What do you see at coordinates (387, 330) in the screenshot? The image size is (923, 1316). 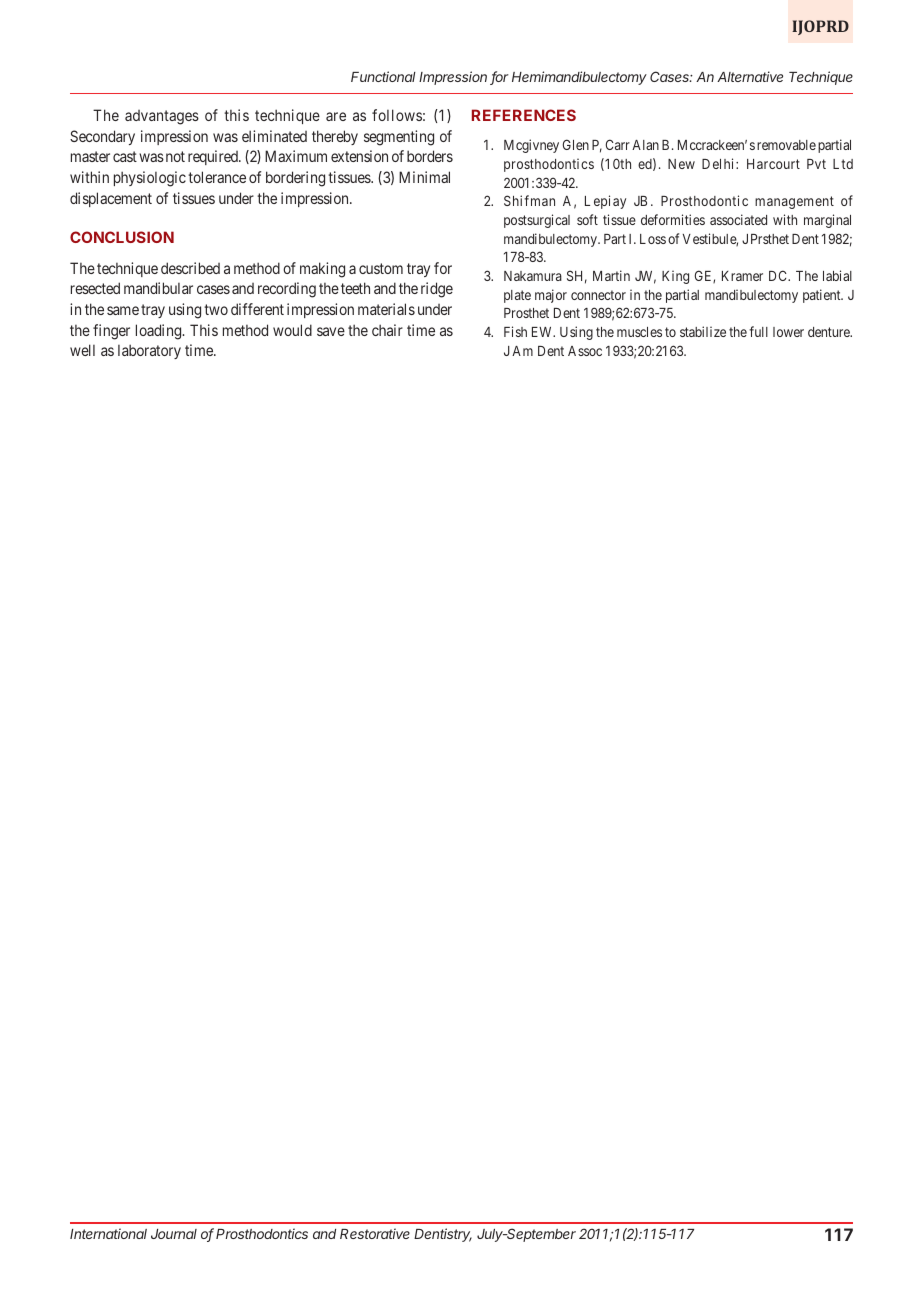 I see `chair` at bounding box center [387, 330].
